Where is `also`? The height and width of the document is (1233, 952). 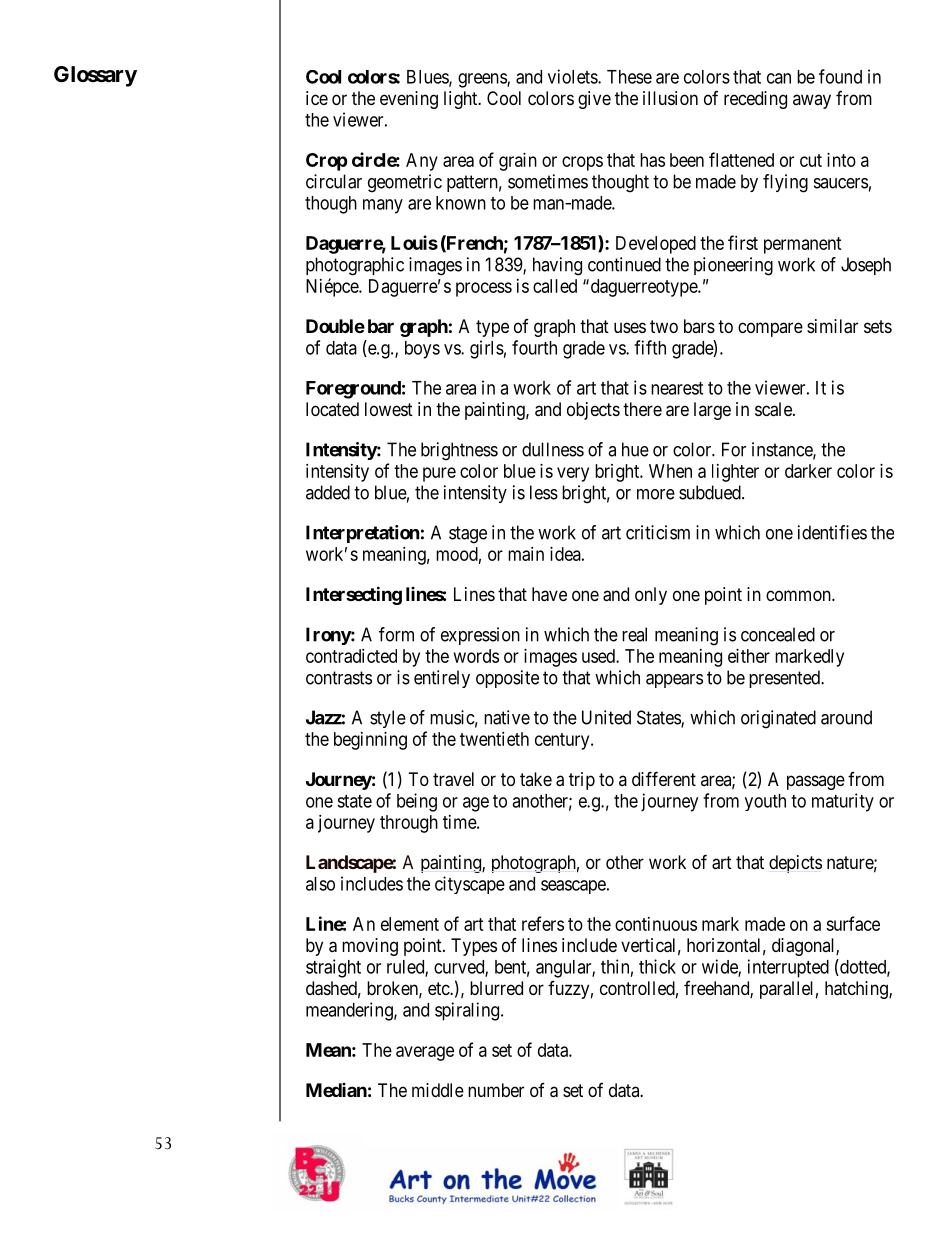
also is located at coordinates (320, 884).
